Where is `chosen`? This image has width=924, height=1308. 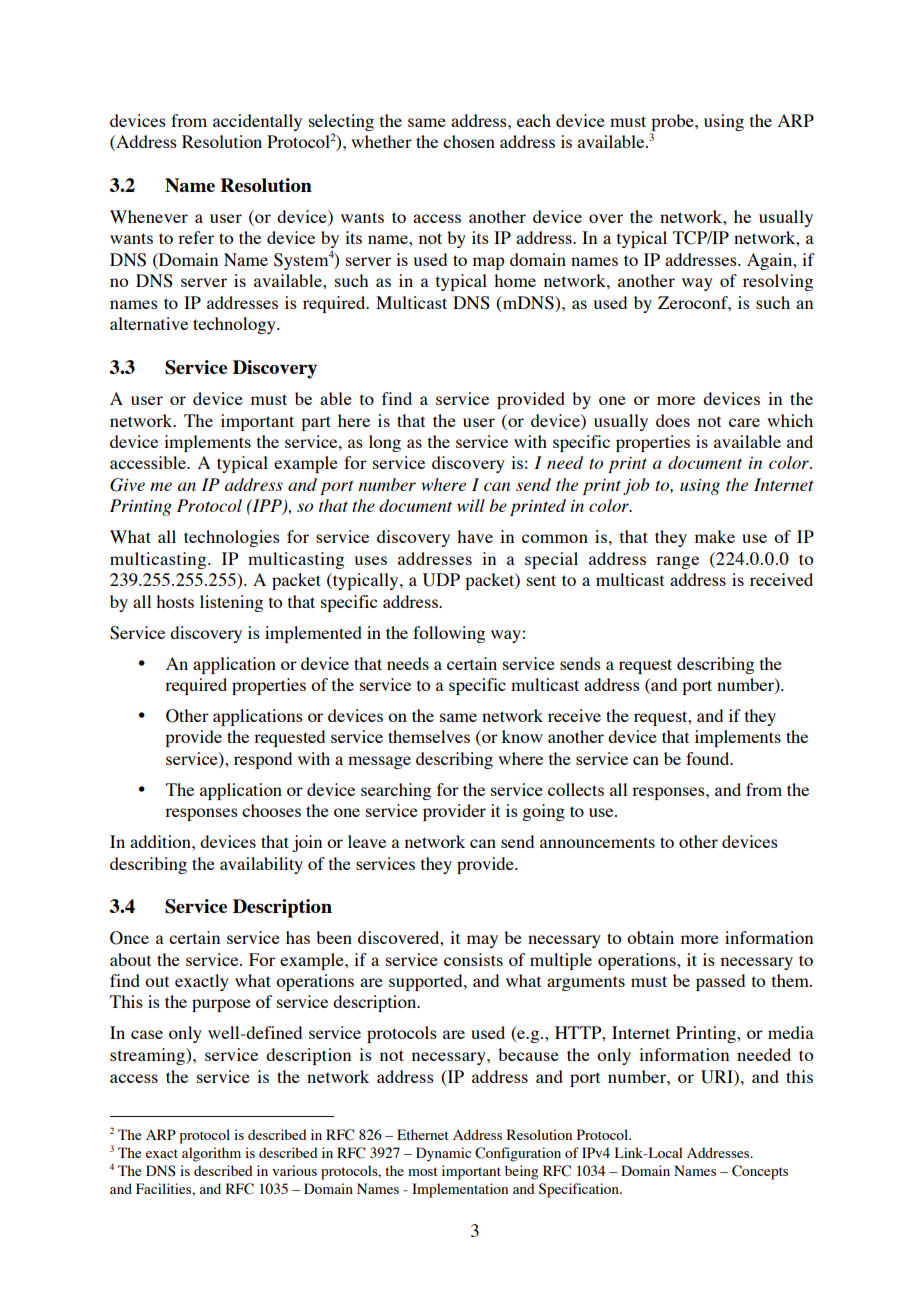
chosen is located at coordinates (469, 141).
